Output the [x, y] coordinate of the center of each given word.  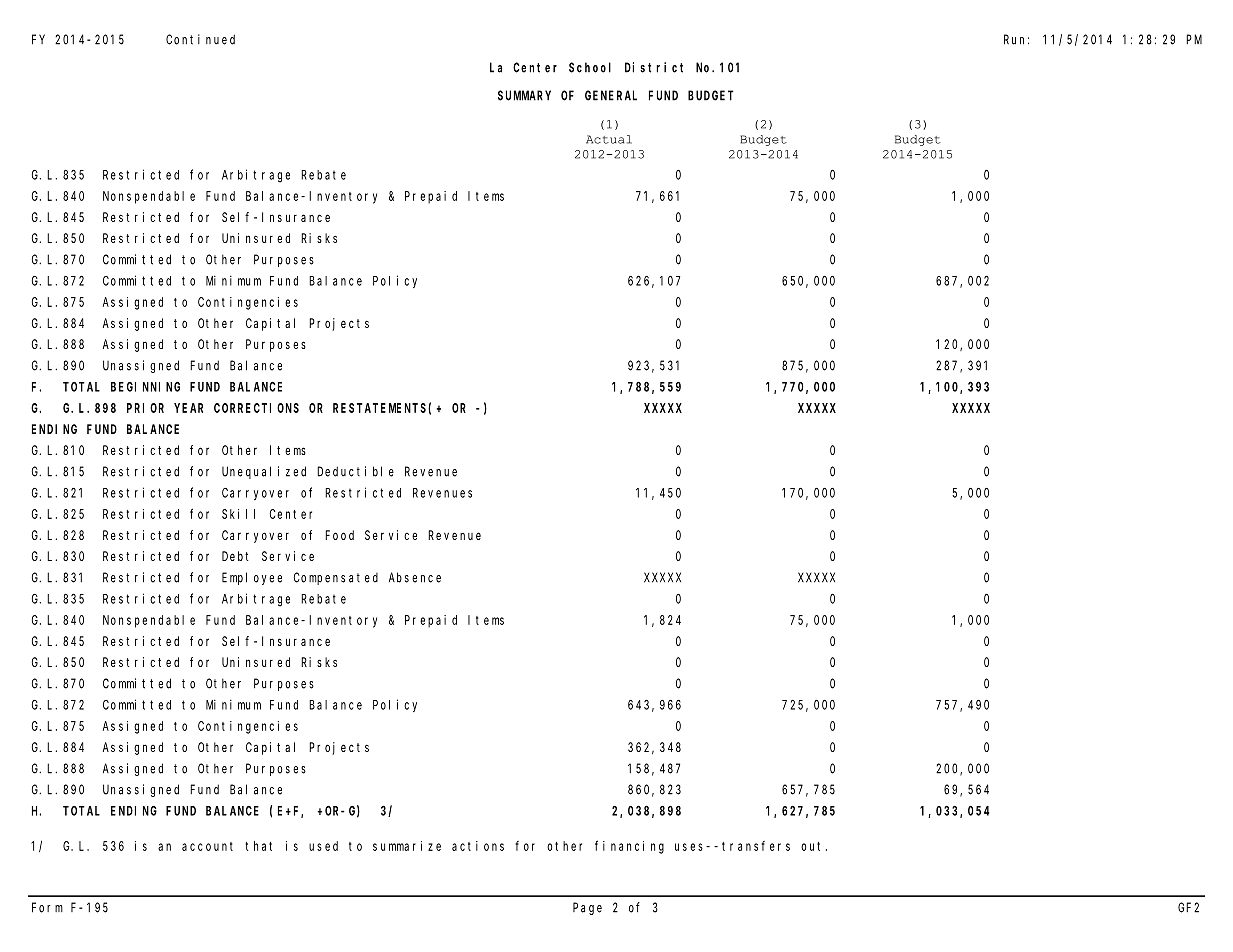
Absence [415, 577]
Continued [200, 39]
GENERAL [611, 95]
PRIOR [145, 408]
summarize [407, 846]
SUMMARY [524, 95]
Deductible [355, 471]
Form [47, 907]
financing [629, 847]
